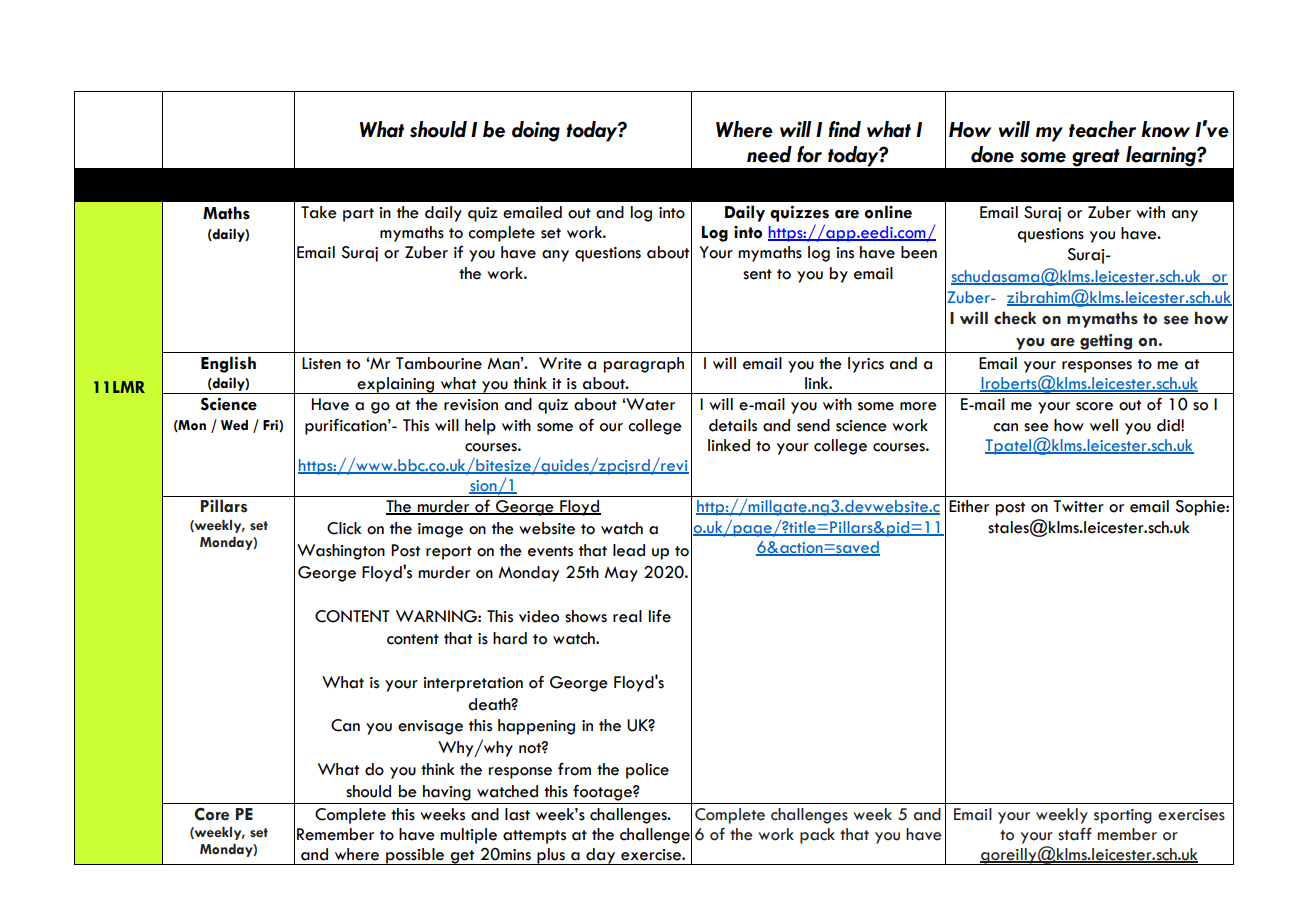 This document has height=924, width=1308. What do you see at coordinates (319, 212) in the document?
I see `Take` at bounding box center [319, 212].
